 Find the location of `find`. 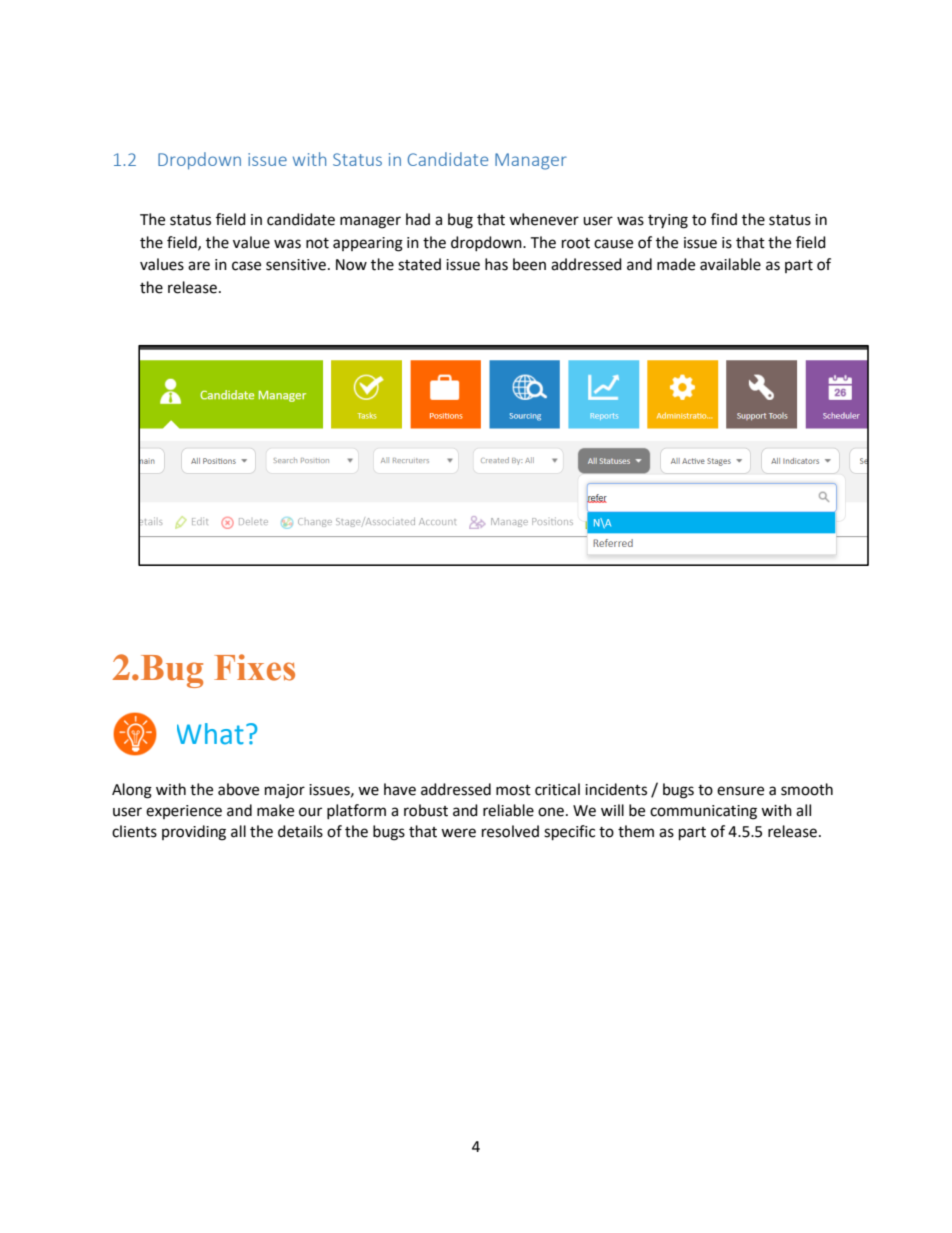

find is located at coordinates (724, 219).
